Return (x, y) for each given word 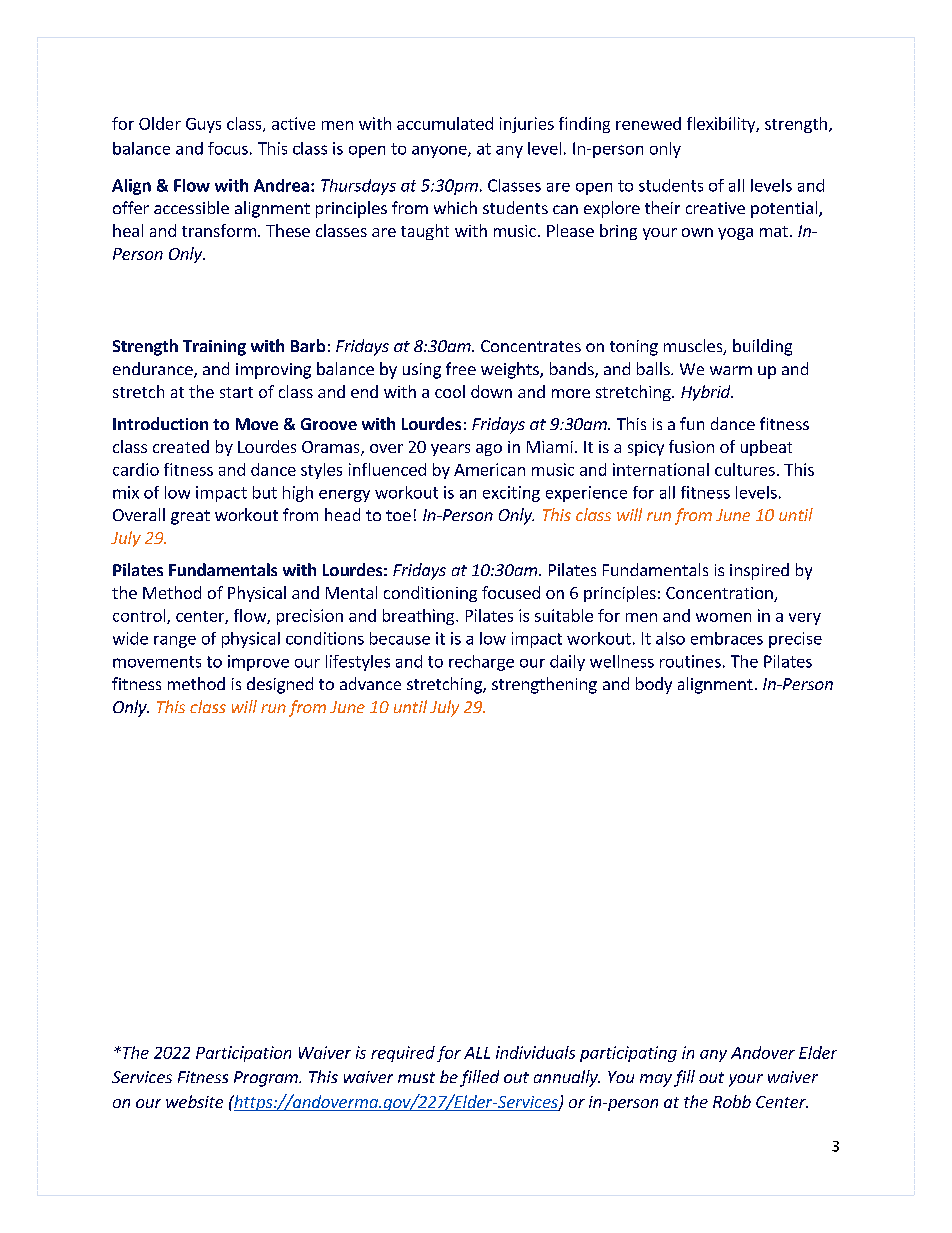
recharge (481, 663)
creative (715, 208)
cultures (745, 469)
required (403, 1054)
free (461, 368)
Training (214, 348)
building (762, 347)
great (190, 517)
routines (690, 661)
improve (258, 663)
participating (628, 1054)
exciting (511, 494)
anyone (440, 152)
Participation (243, 1054)
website (194, 1101)
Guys (203, 125)
